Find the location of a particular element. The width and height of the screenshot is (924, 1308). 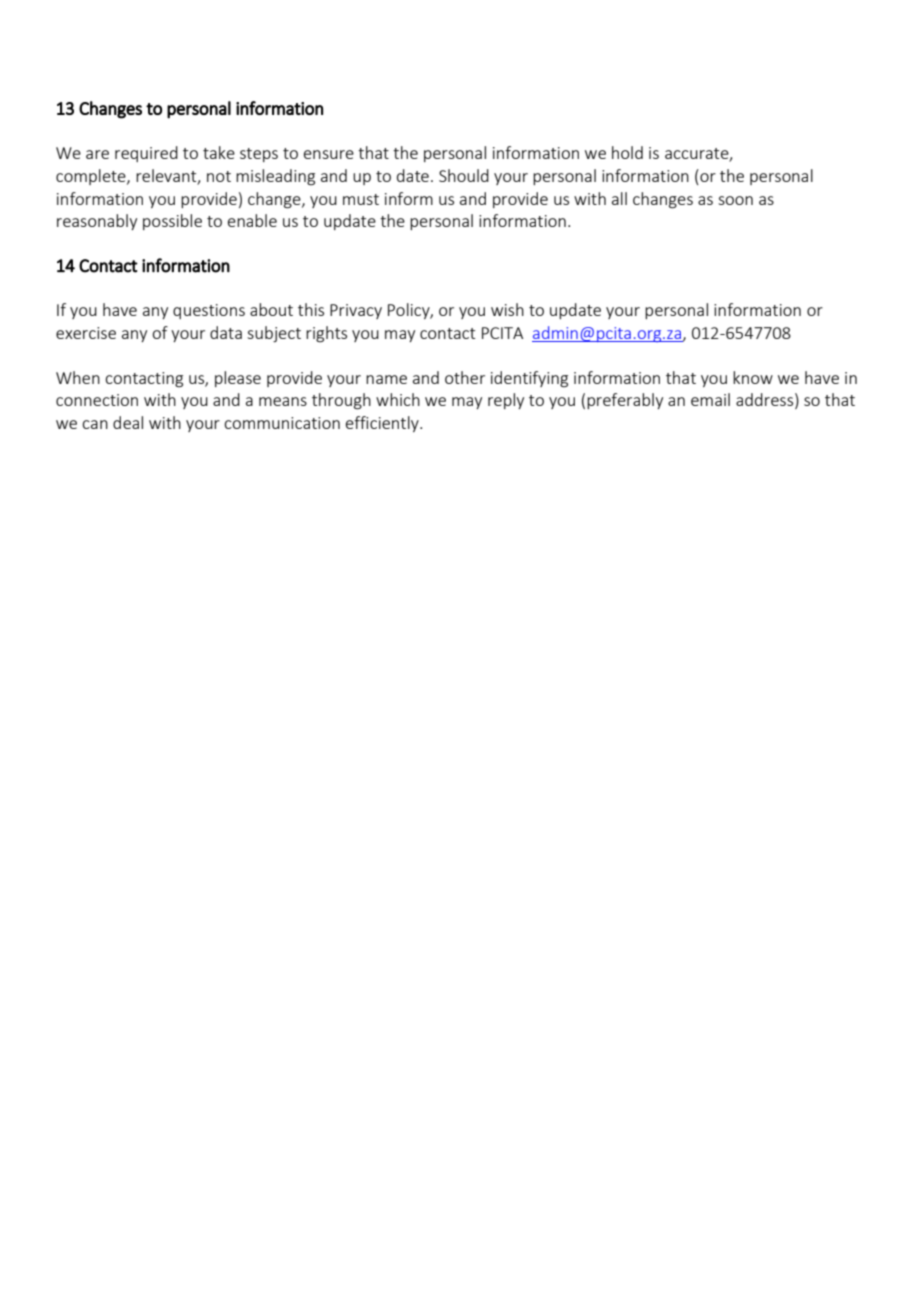

data is located at coordinates (226, 332).
